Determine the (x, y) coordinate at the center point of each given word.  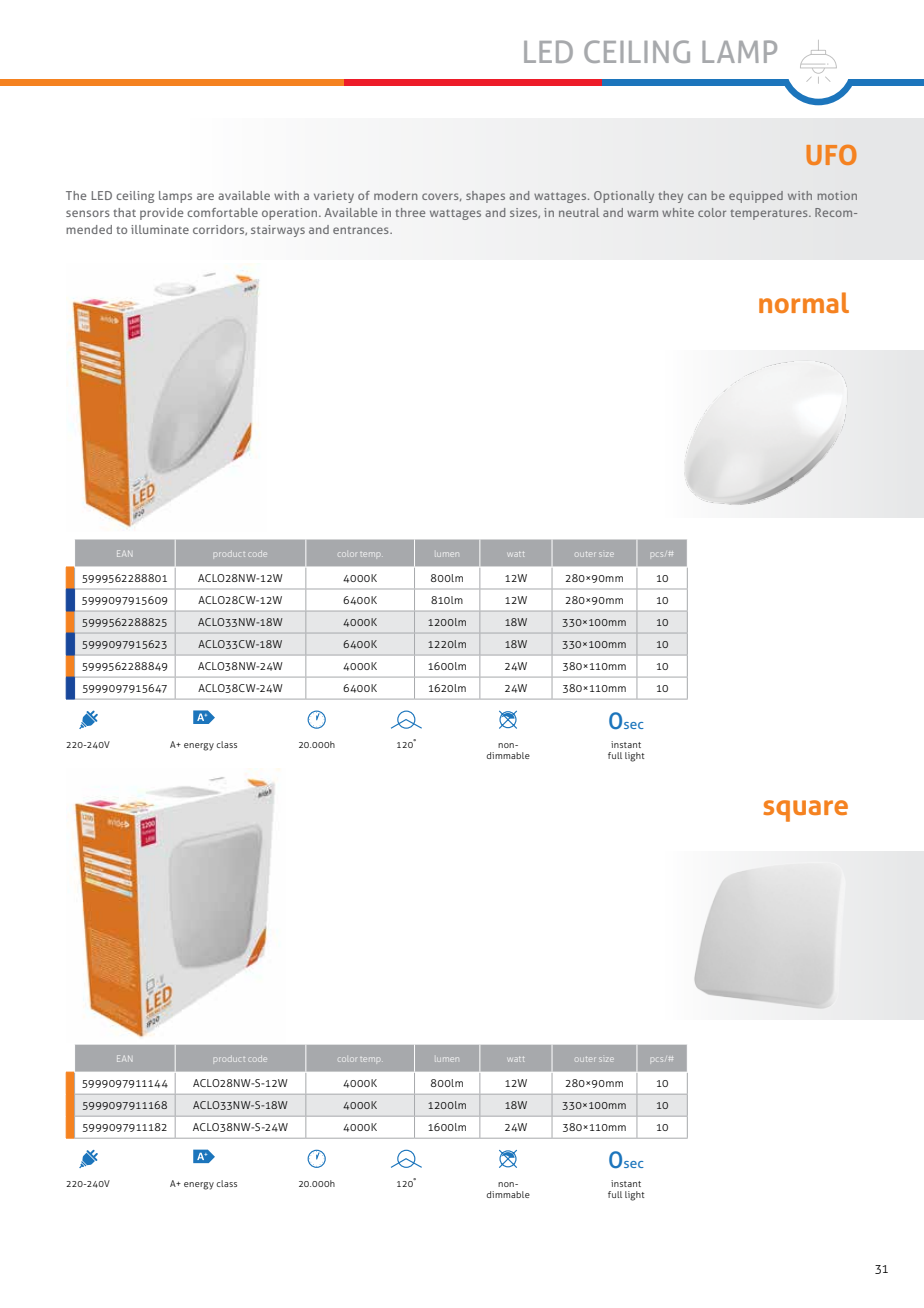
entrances (362, 230)
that (124, 212)
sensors (88, 213)
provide (162, 214)
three (410, 212)
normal (804, 302)
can (697, 196)
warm (642, 213)
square (805, 811)
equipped (756, 197)
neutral (579, 212)
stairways (278, 231)
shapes (485, 197)
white (678, 212)
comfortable (222, 212)
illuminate (160, 229)
